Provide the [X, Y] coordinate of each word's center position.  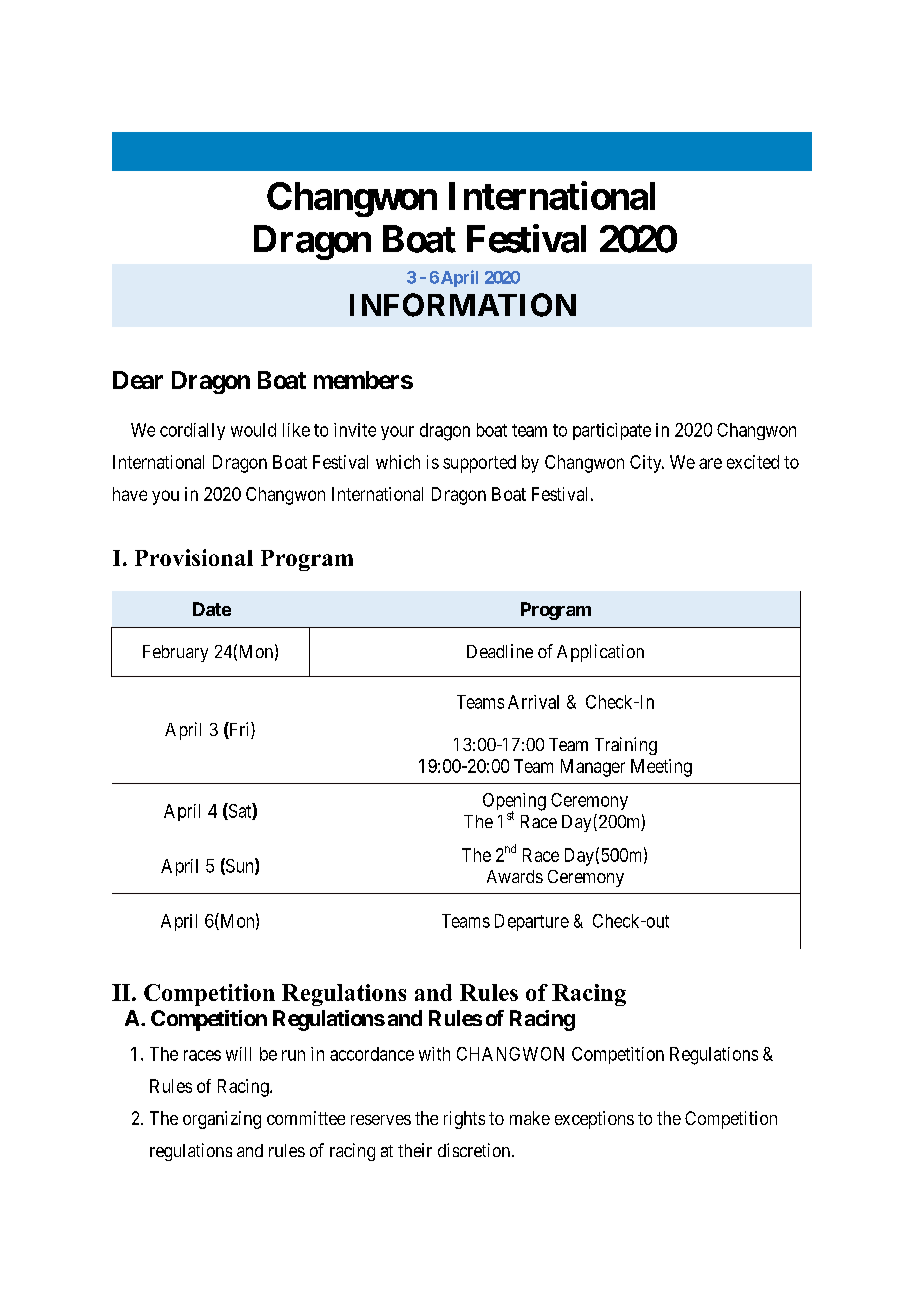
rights [464, 1120]
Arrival [533, 702]
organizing [222, 1120]
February [175, 653]
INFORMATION [463, 305]
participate [612, 431]
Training [626, 746]
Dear [138, 380]
